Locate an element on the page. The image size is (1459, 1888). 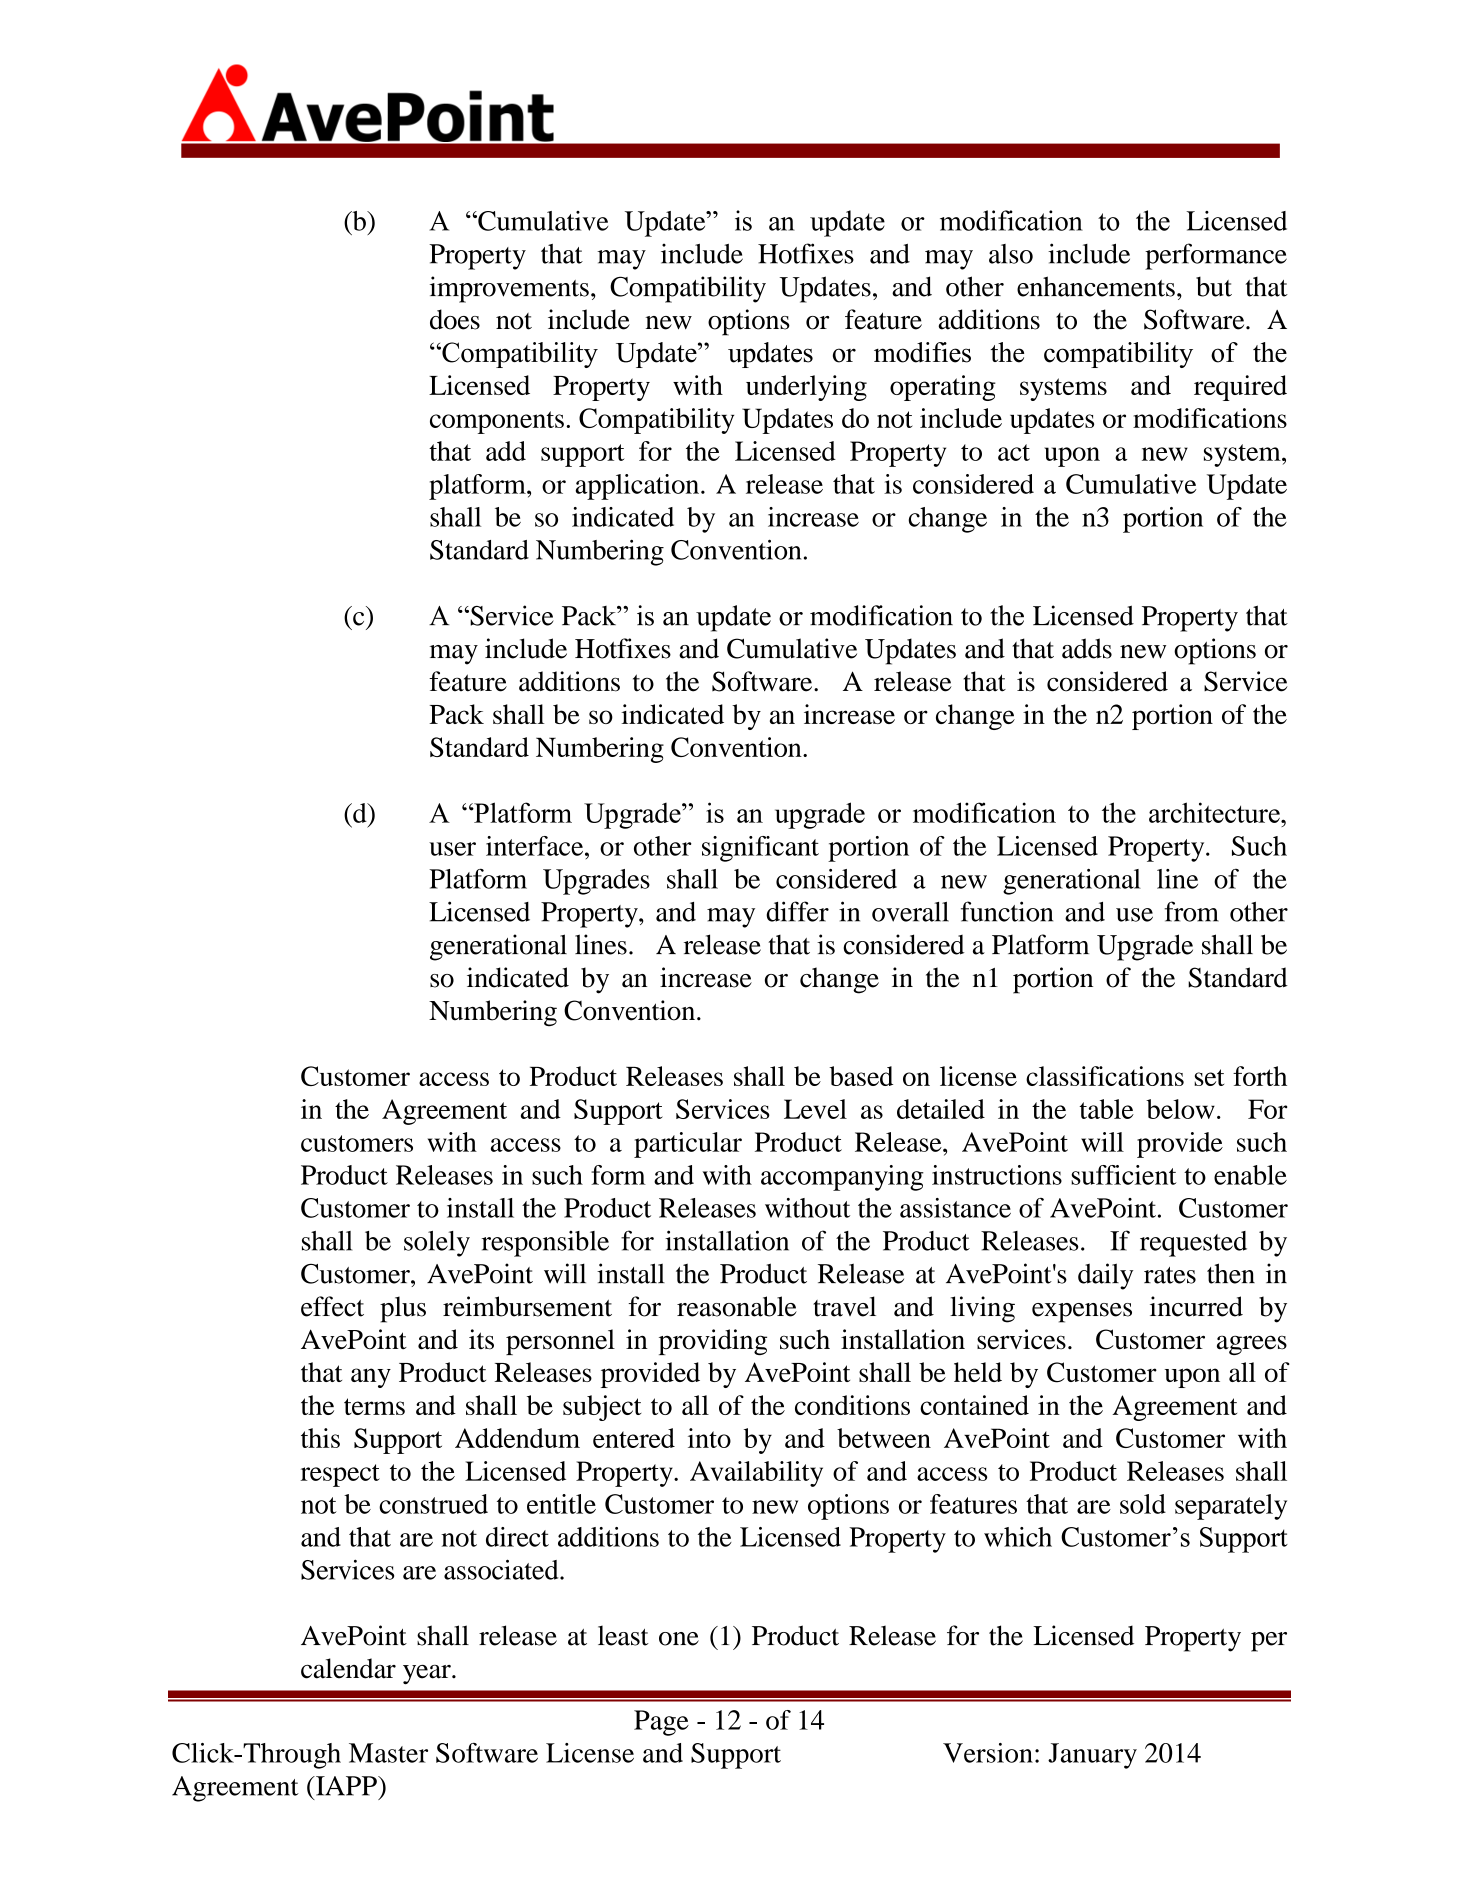
classifications is located at coordinates (1105, 1076).
